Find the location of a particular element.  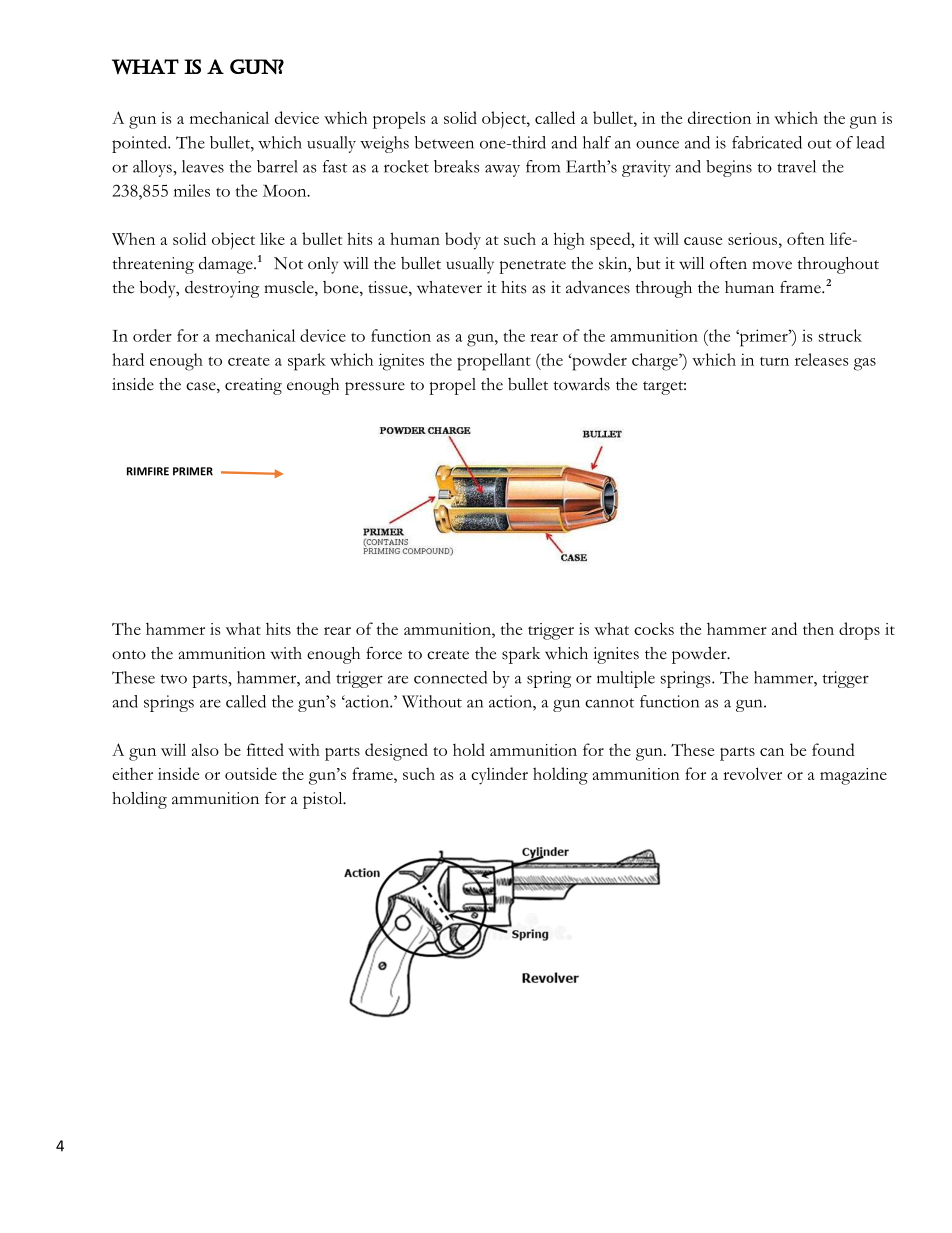

between is located at coordinates (444, 142).
